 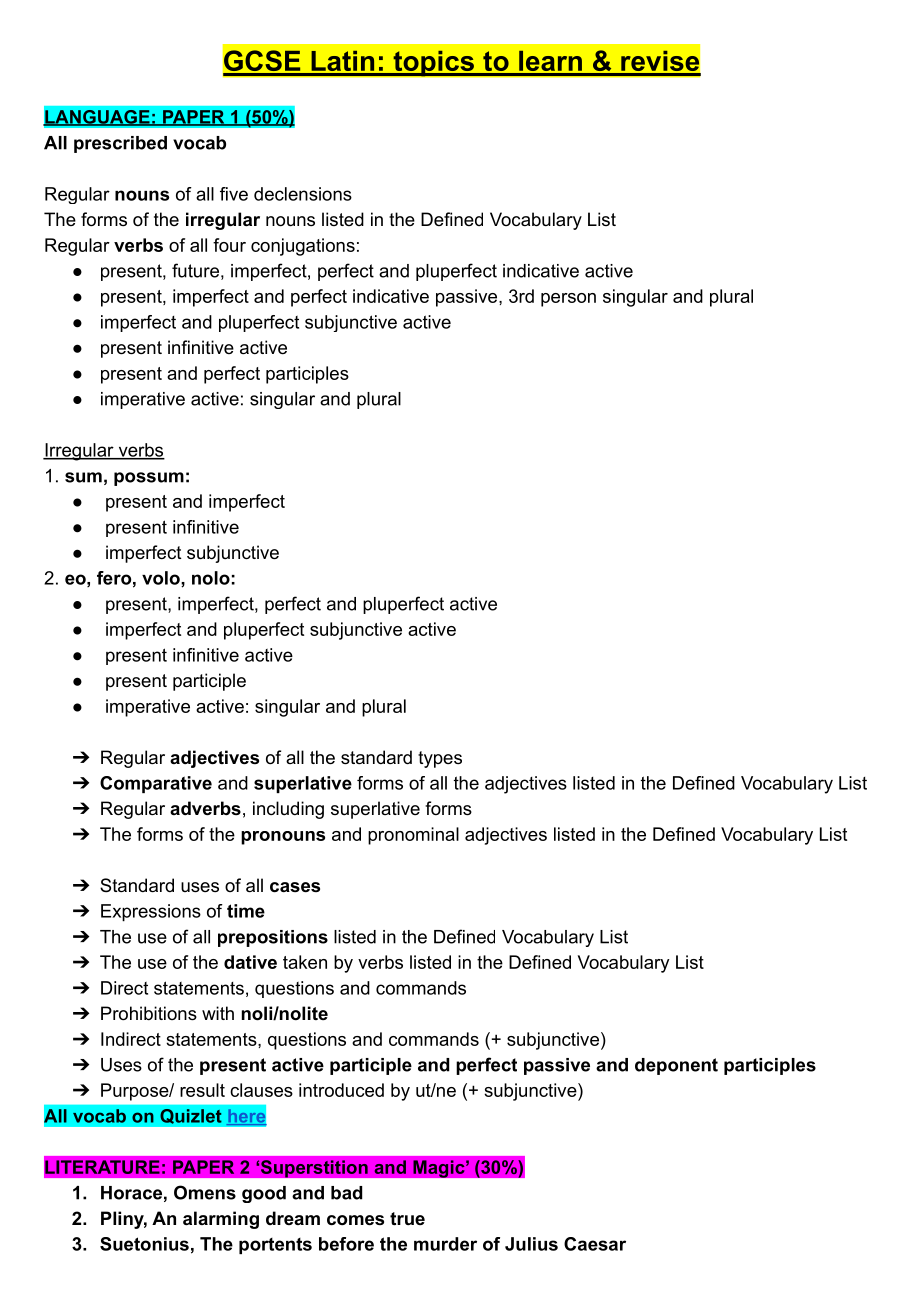 What do you see at coordinates (205, 1192) in the document?
I see `Omens` at bounding box center [205, 1192].
